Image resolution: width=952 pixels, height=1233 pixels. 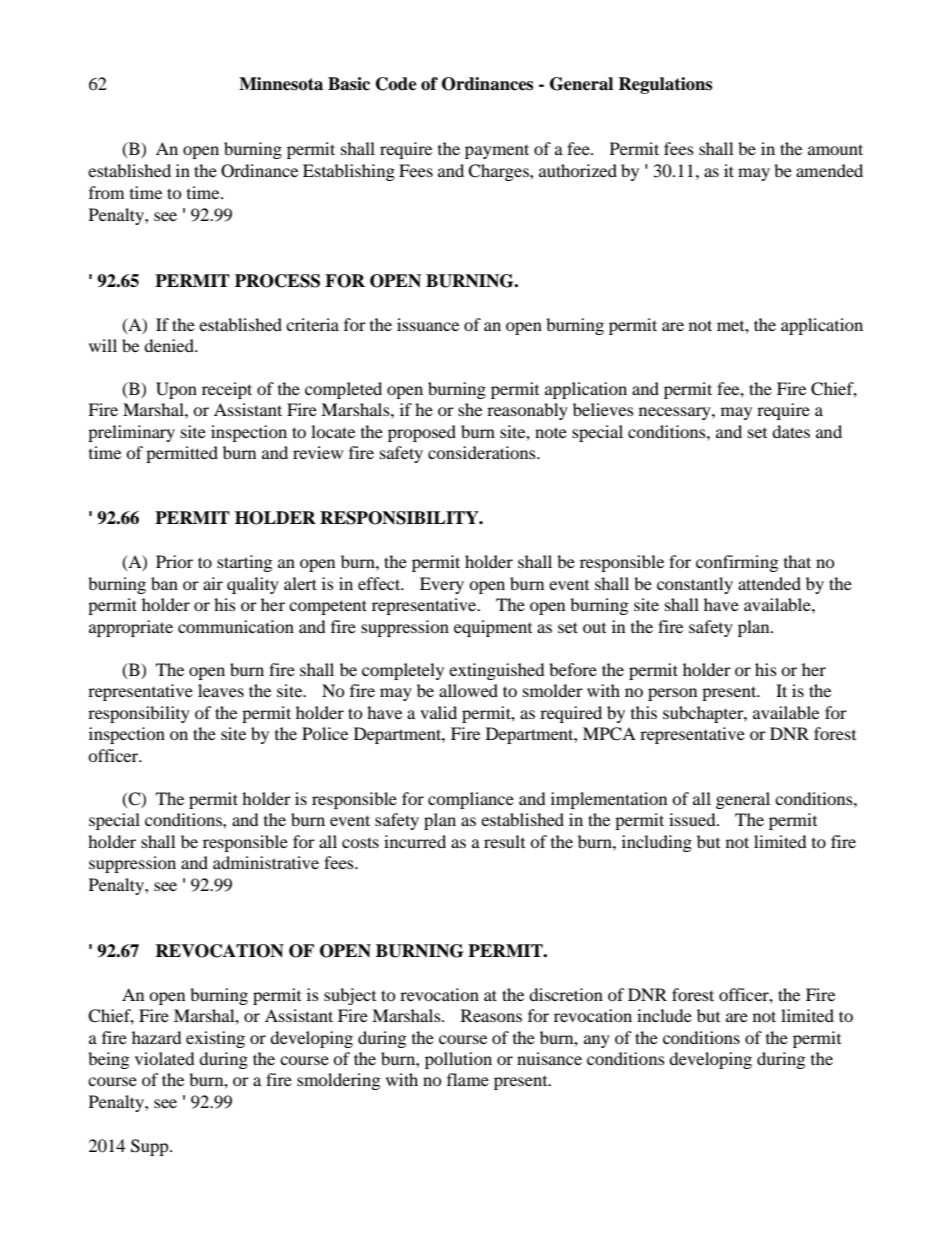 What do you see at coordinates (458, 1060) in the image?
I see `pollution` at bounding box center [458, 1060].
